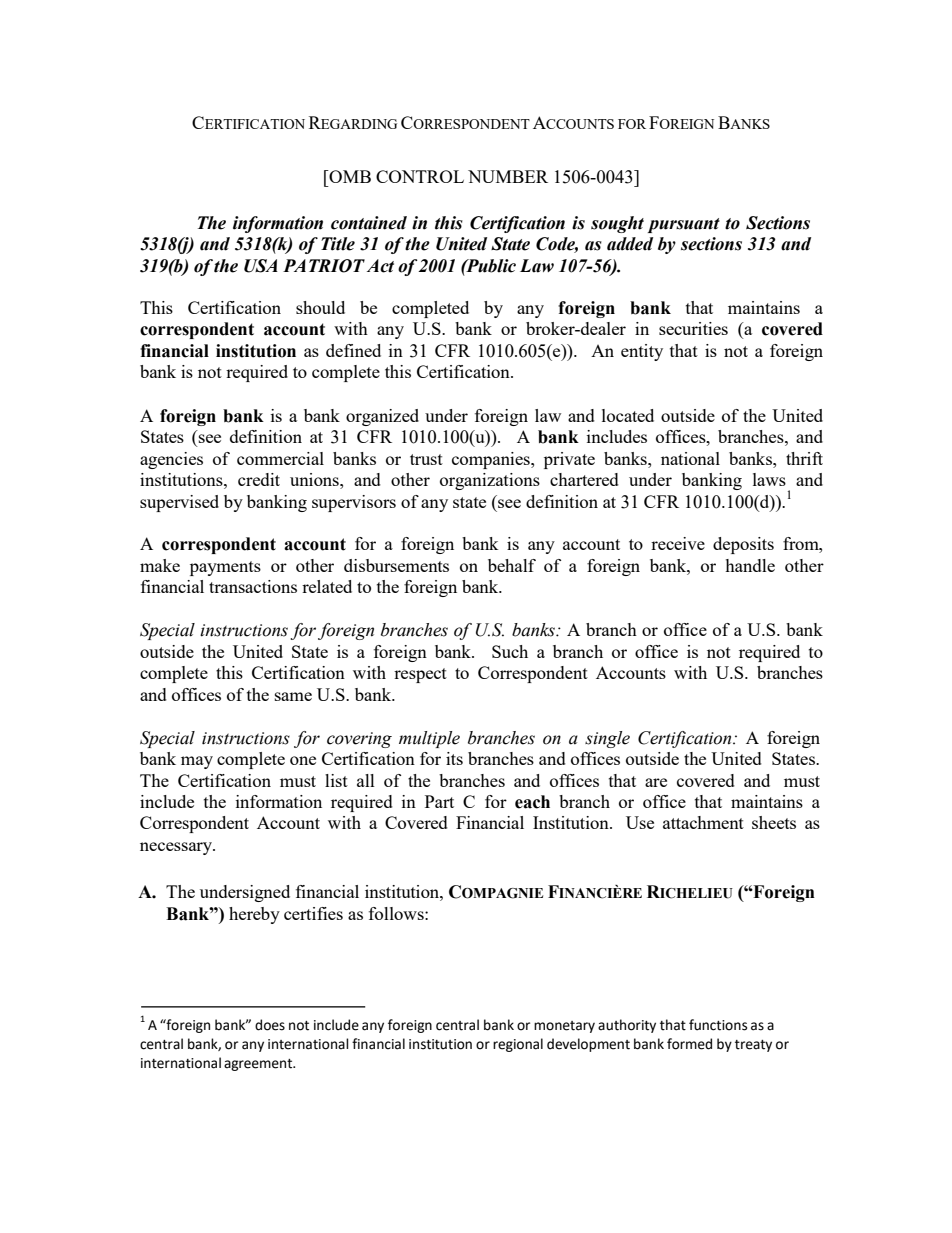  I want to click on located, so click(628, 415).
